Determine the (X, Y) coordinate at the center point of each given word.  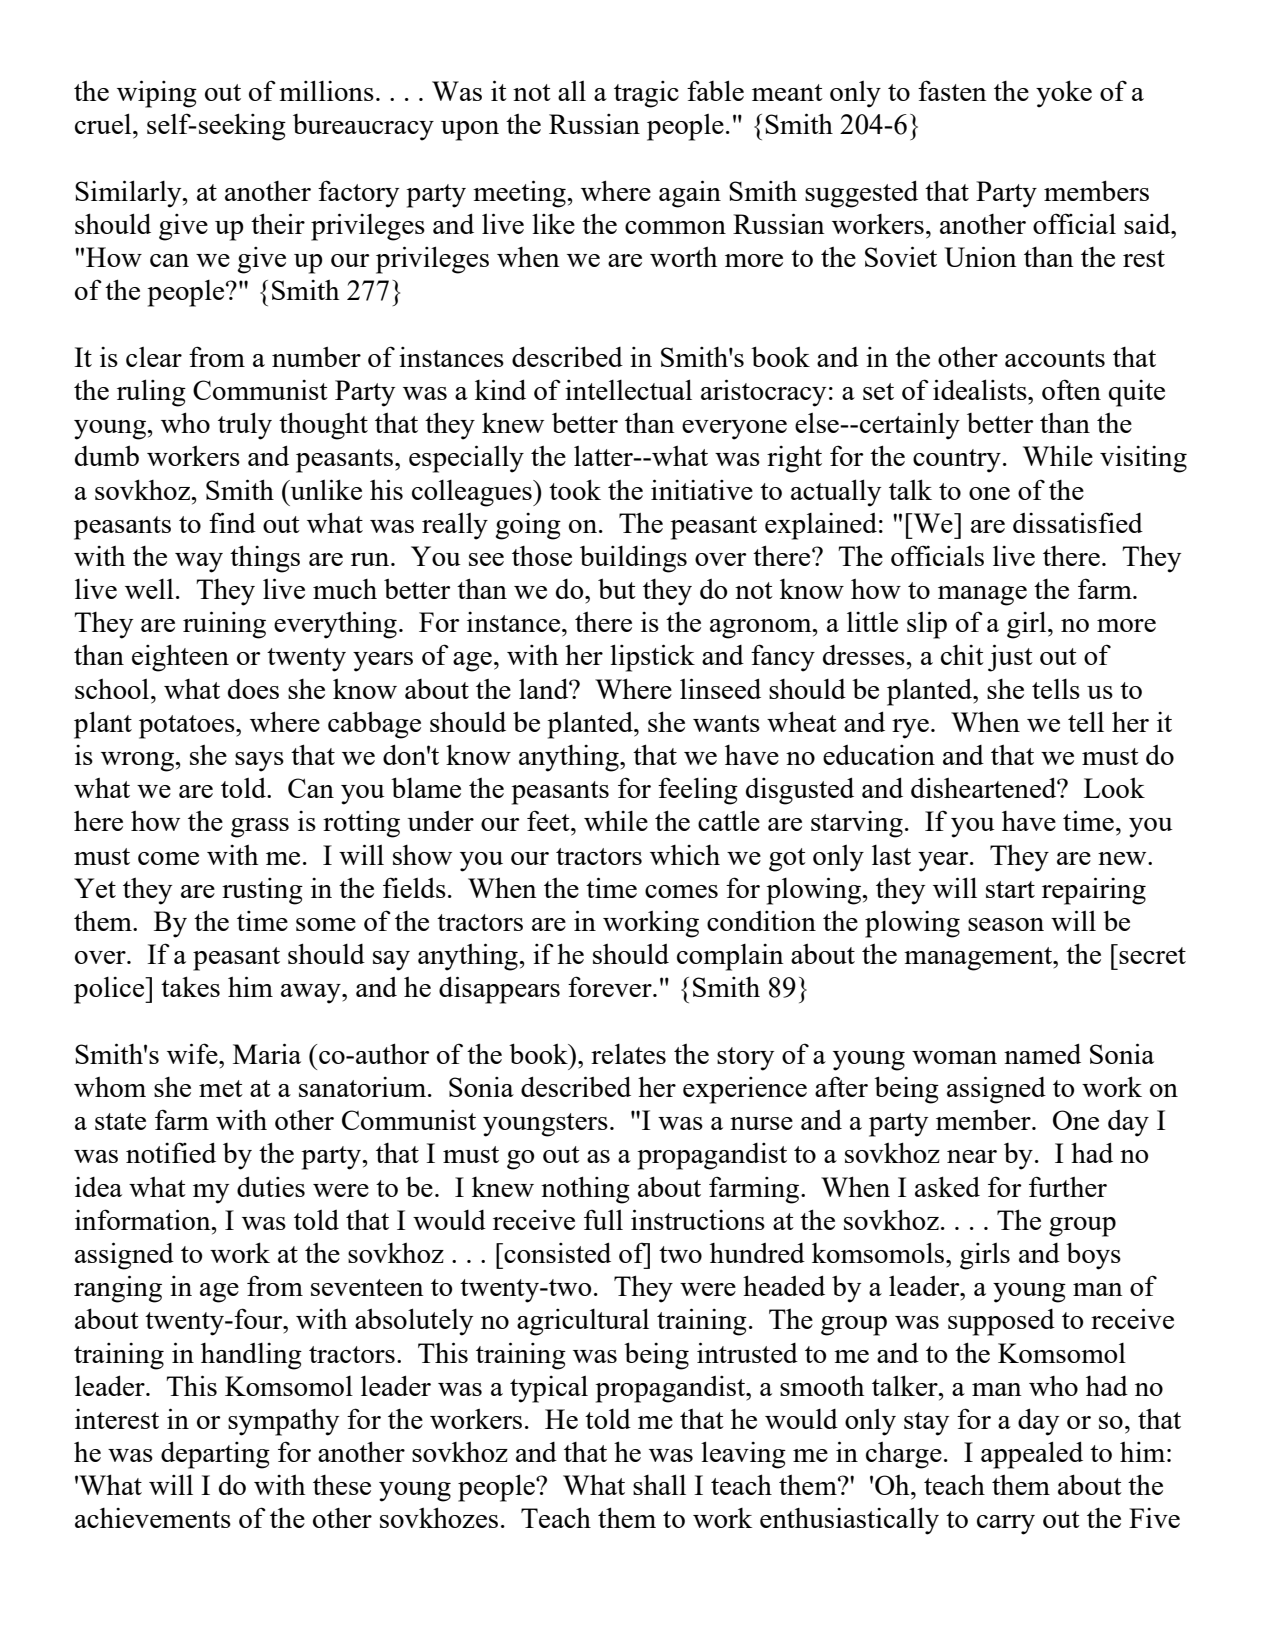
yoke (1064, 94)
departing (215, 1455)
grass (260, 828)
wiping (157, 94)
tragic (646, 94)
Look (1114, 787)
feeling (698, 791)
